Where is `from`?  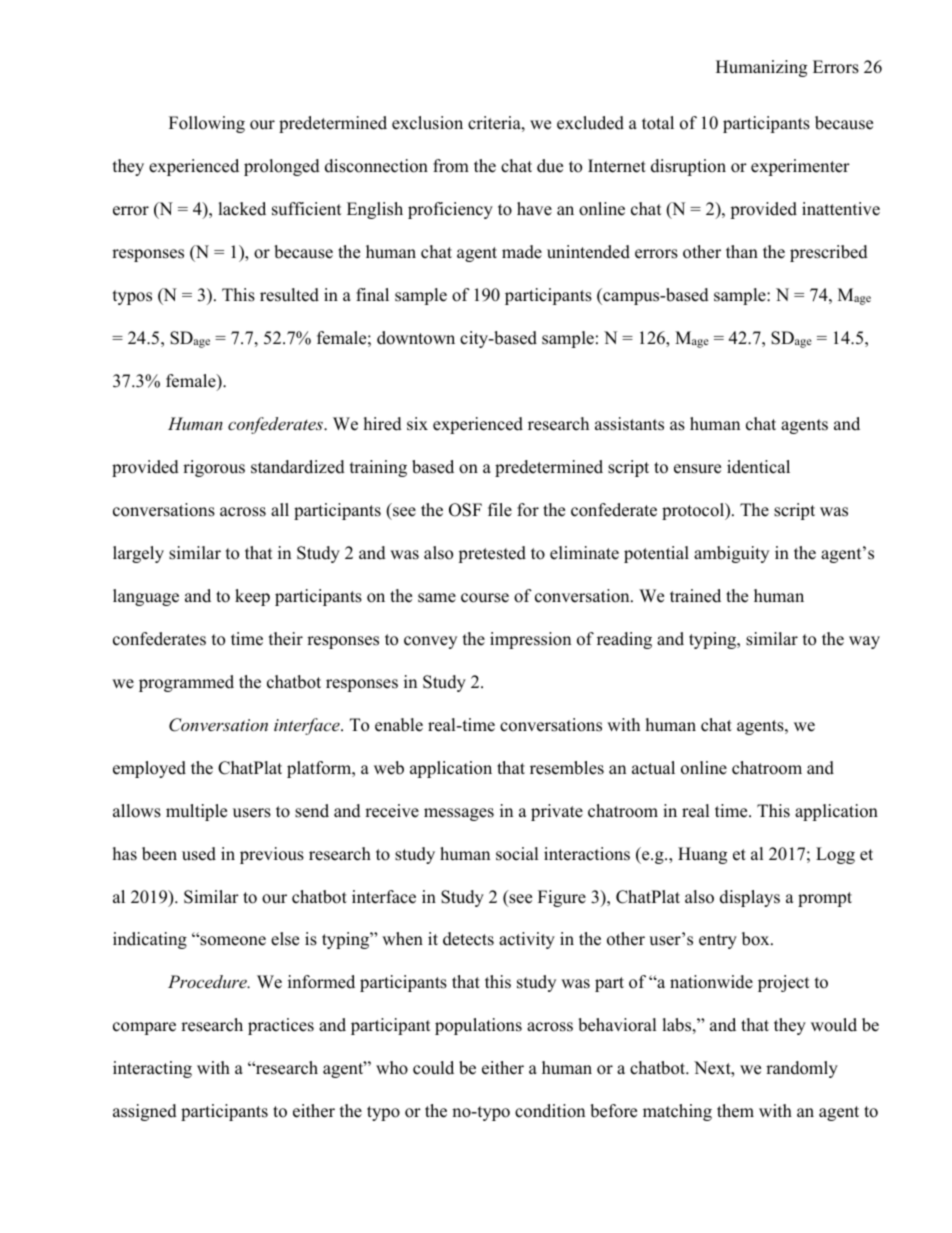 from is located at coordinates (451, 166).
